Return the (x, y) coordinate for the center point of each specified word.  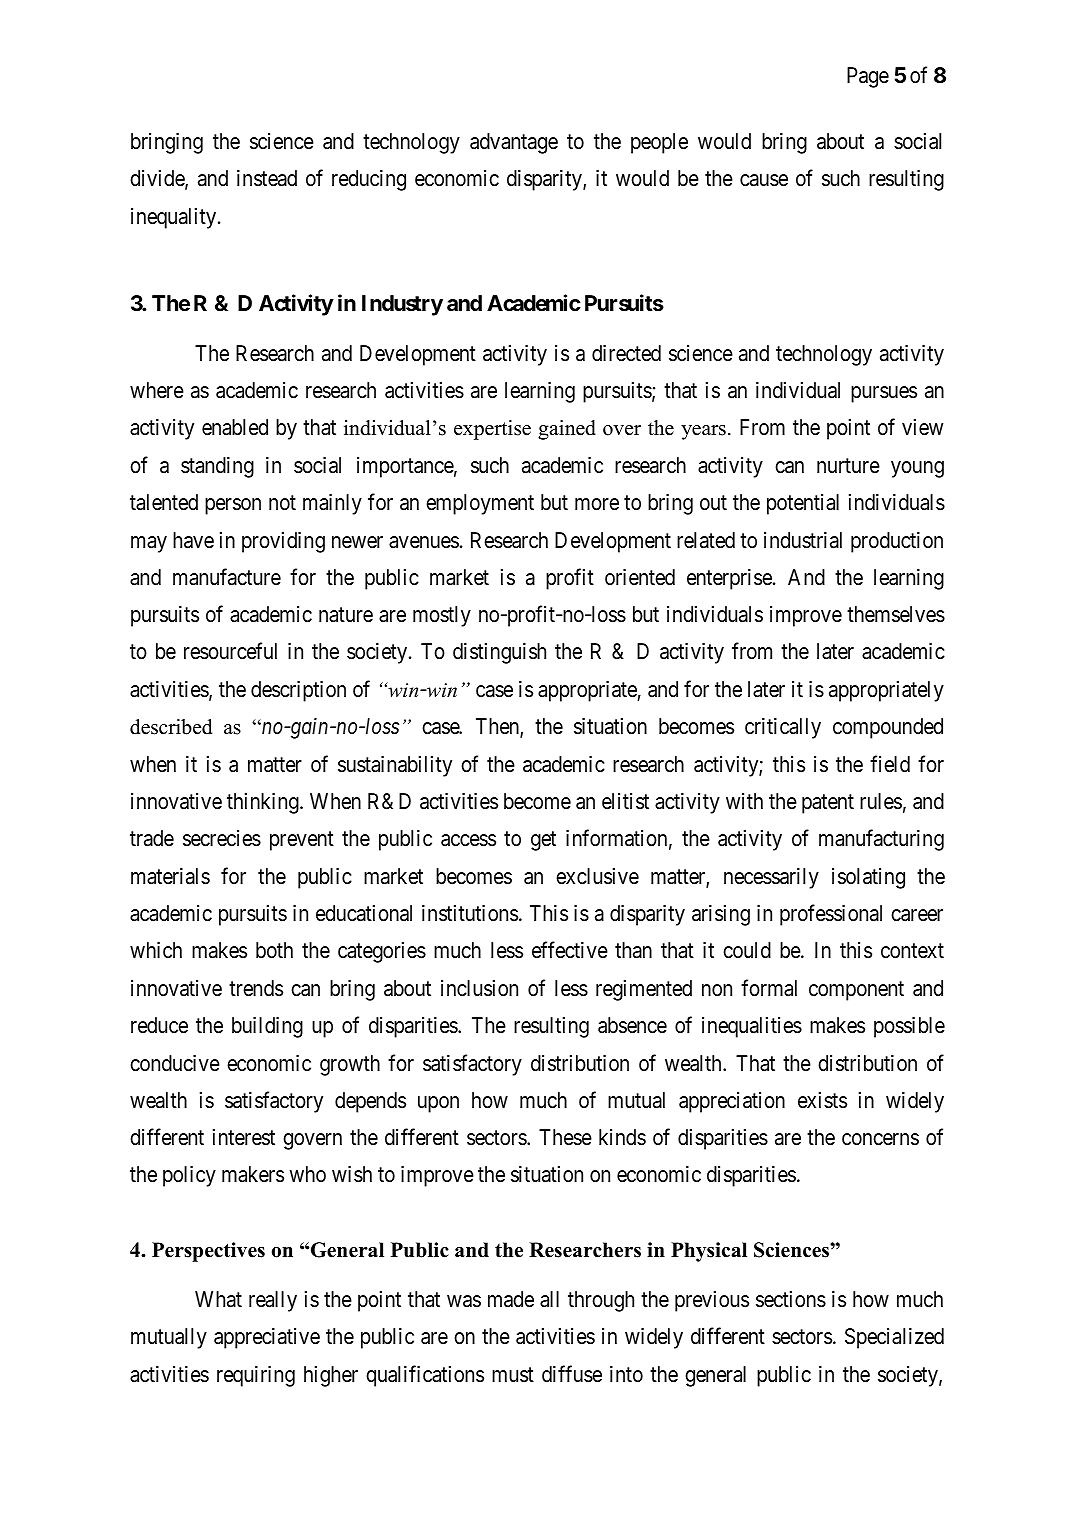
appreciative (267, 1338)
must (513, 1375)
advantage (514, 143)
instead (267, 178)
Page (868, 77)
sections (791, 1299)
